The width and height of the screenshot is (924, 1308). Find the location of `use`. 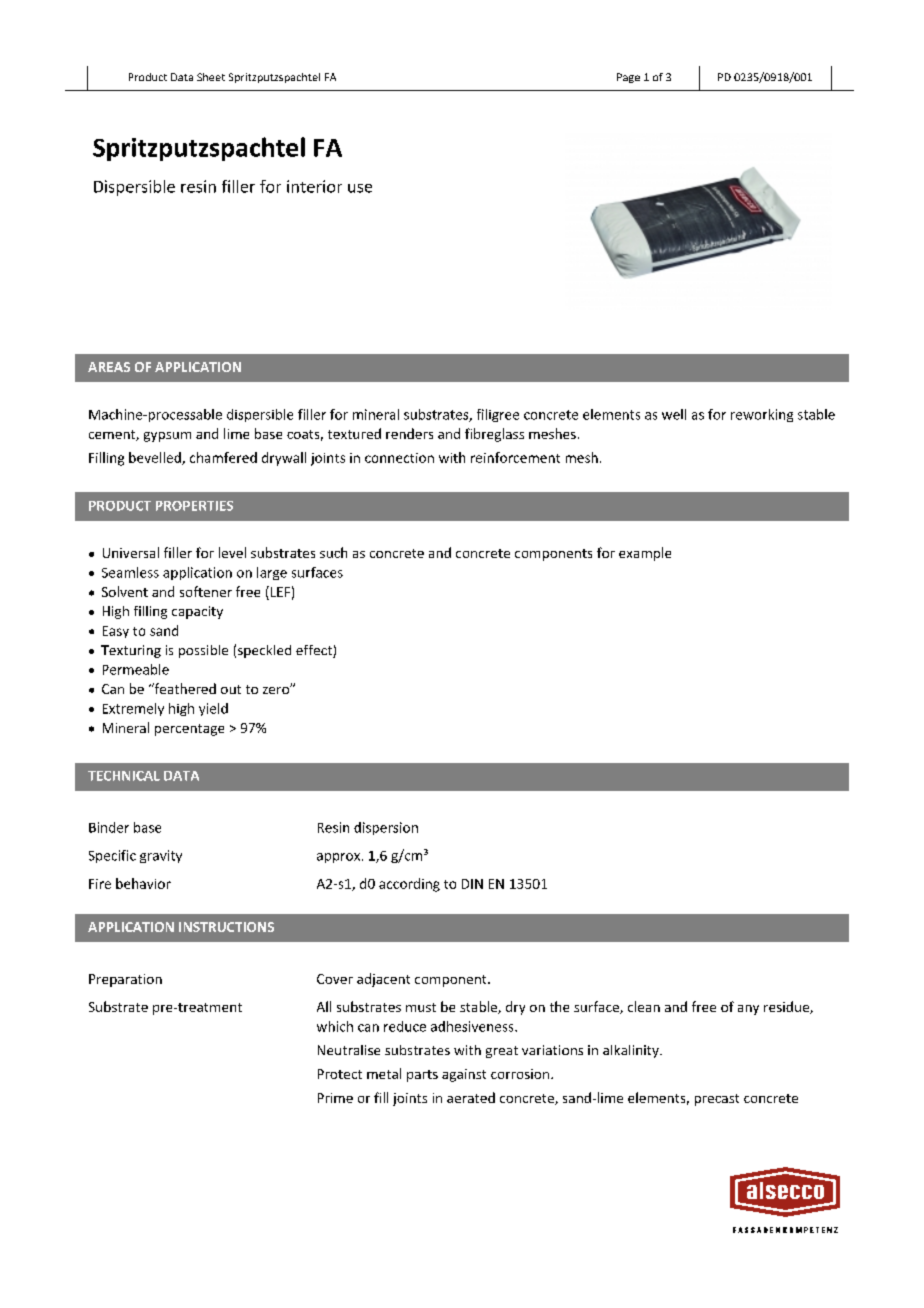

use is located at coordinates (360, 188).
